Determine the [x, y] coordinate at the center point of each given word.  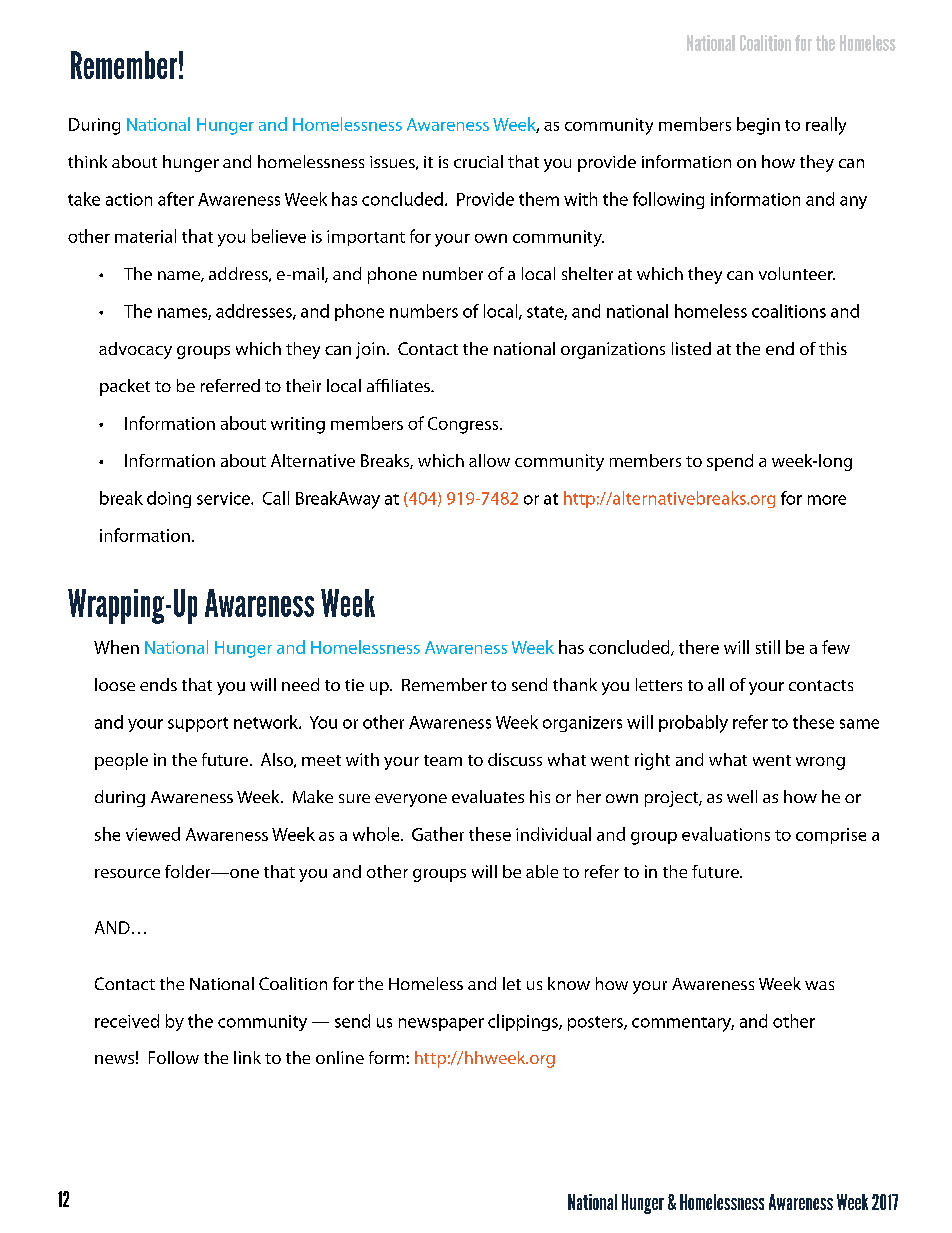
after [176, 199]
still [768, 647]
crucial [478, 161]
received [127, 1021]
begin [758, 126]
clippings [524, 1022]
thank [575, 684]
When [116, 647]
